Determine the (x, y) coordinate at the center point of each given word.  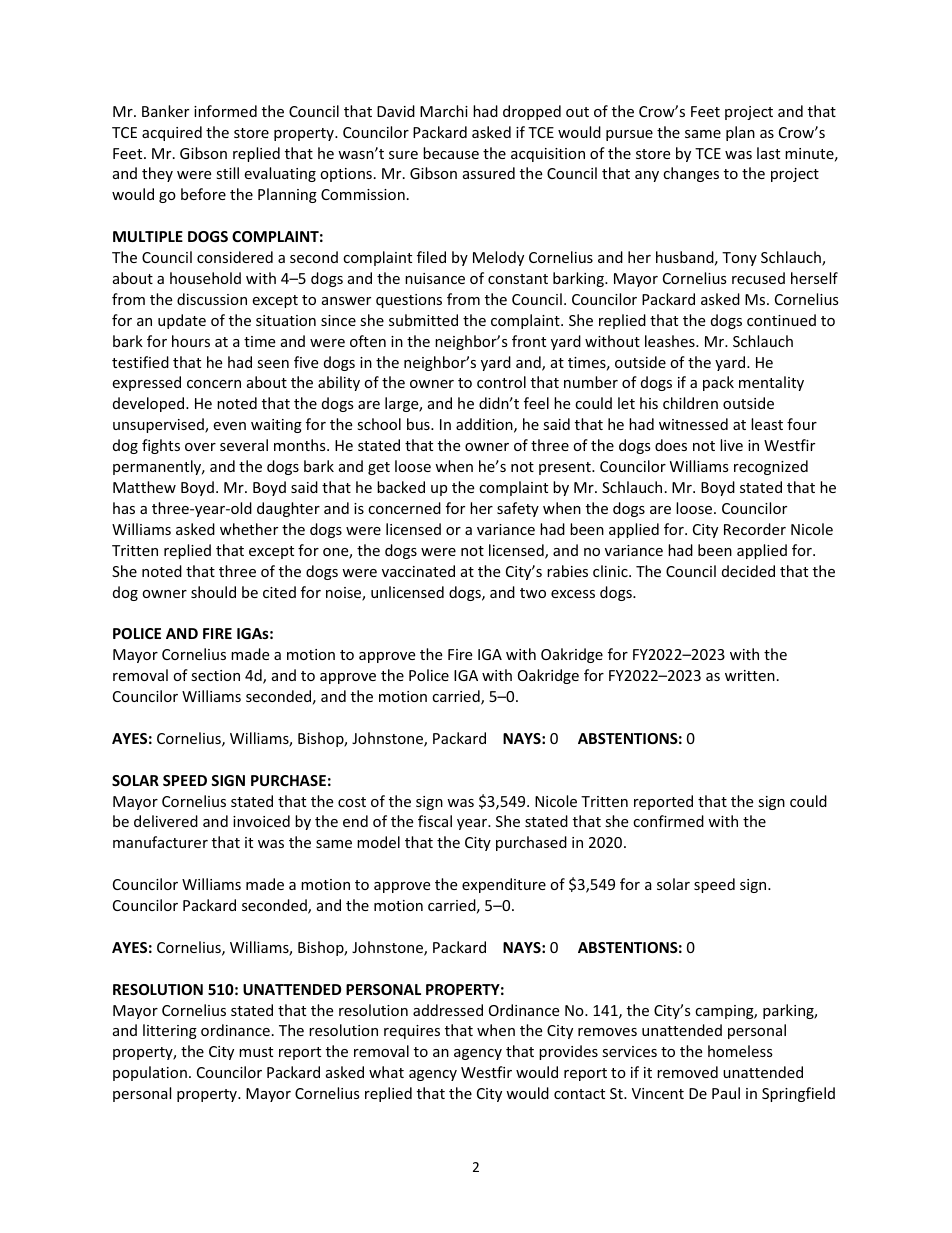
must (256, 1052)
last (768, 153)
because (451, 153)
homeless (740, 1051)
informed (225, 111)
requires (412, 1032)
